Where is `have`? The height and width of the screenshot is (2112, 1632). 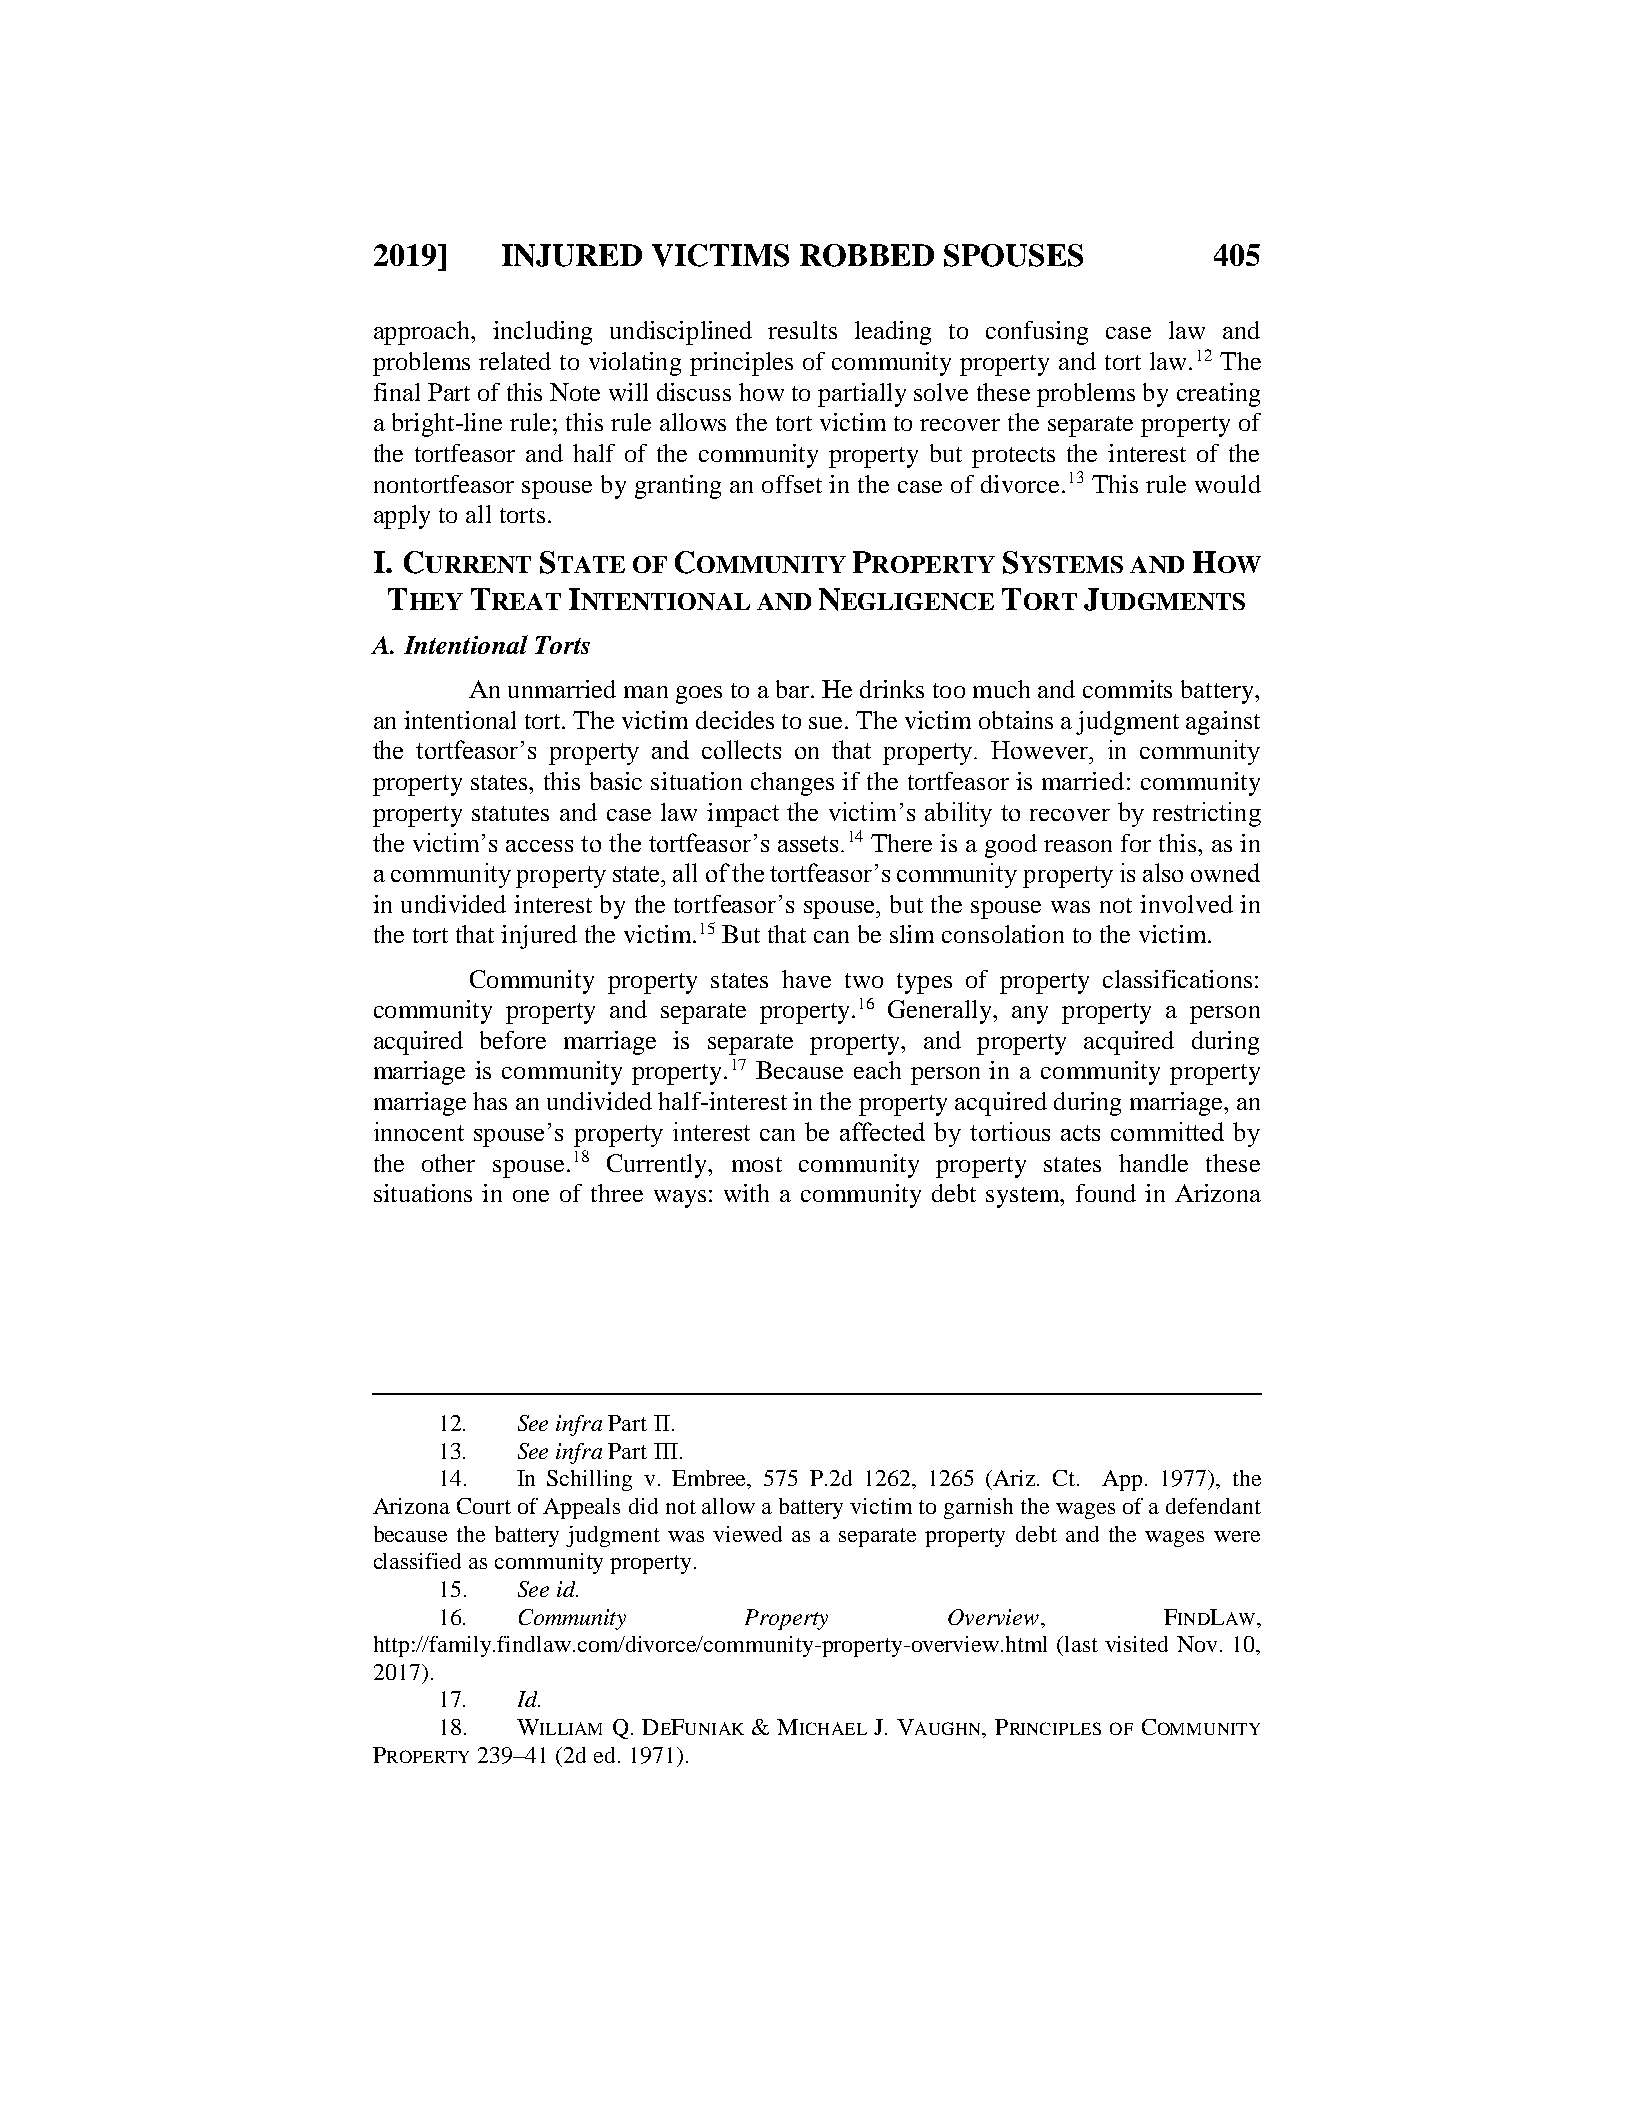
have is located at coordinates (806, 979).
